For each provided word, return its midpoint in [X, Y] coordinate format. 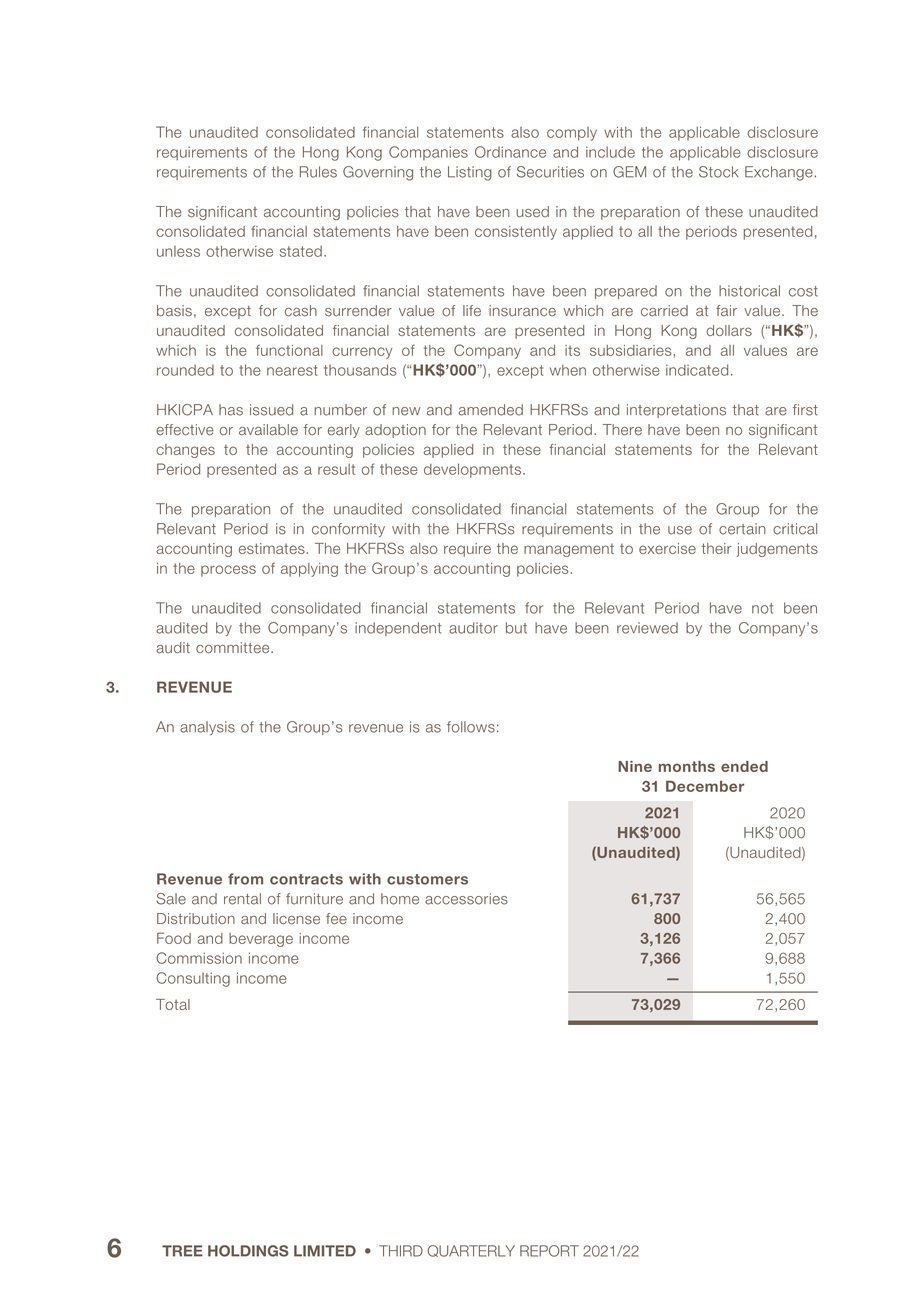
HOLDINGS [248, 1251]
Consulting [193, 979]
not [762, 608]
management [569, 550]
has [231, 410]
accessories [466, 899]
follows [471, 727]
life [472, 311]
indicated [697, 370]
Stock [719, 172]
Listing [470, 173]
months [687, 766]
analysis [207, 728]
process [228, 571]
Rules [318, 172]
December [705, 786]
